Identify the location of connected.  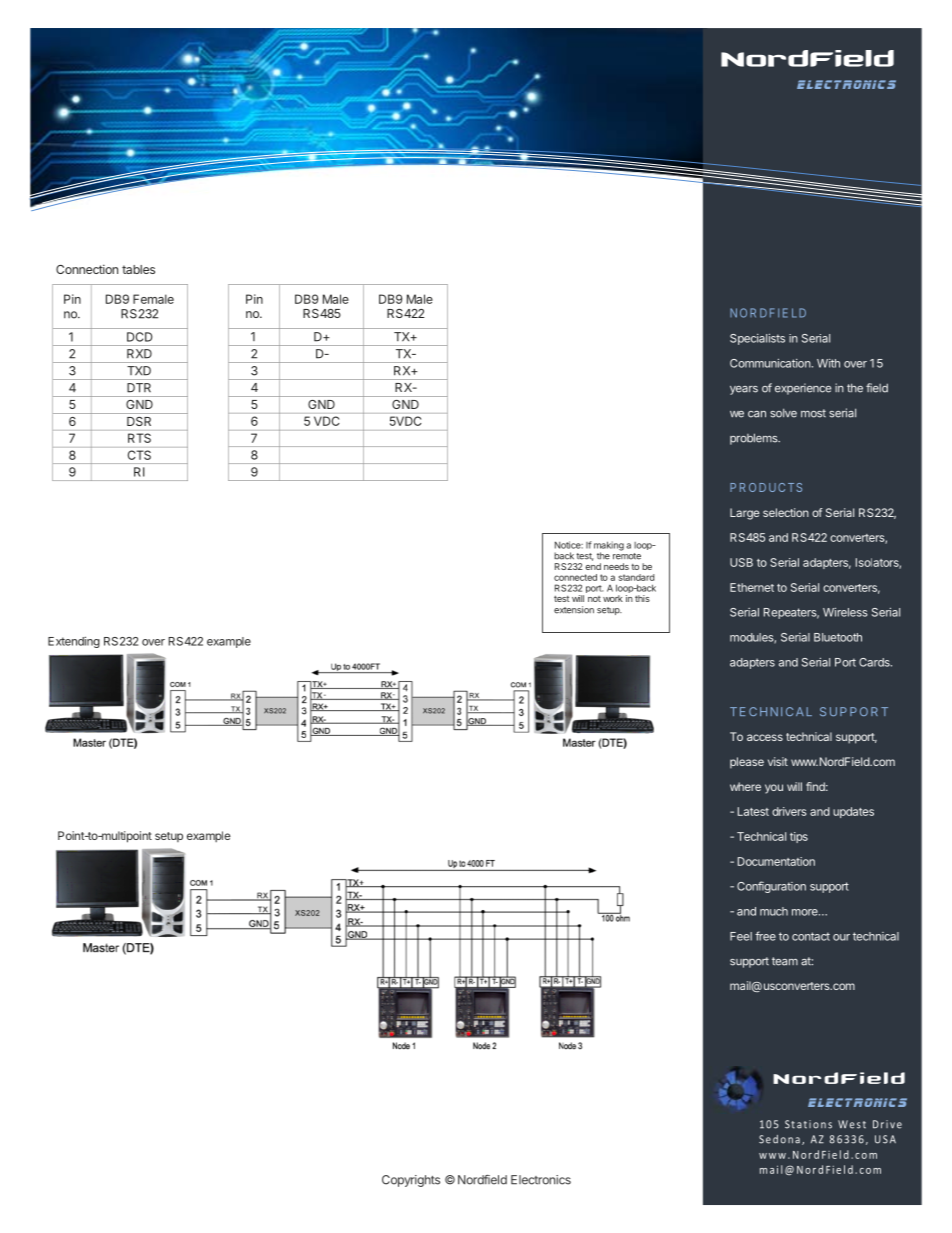
(575, 577).
